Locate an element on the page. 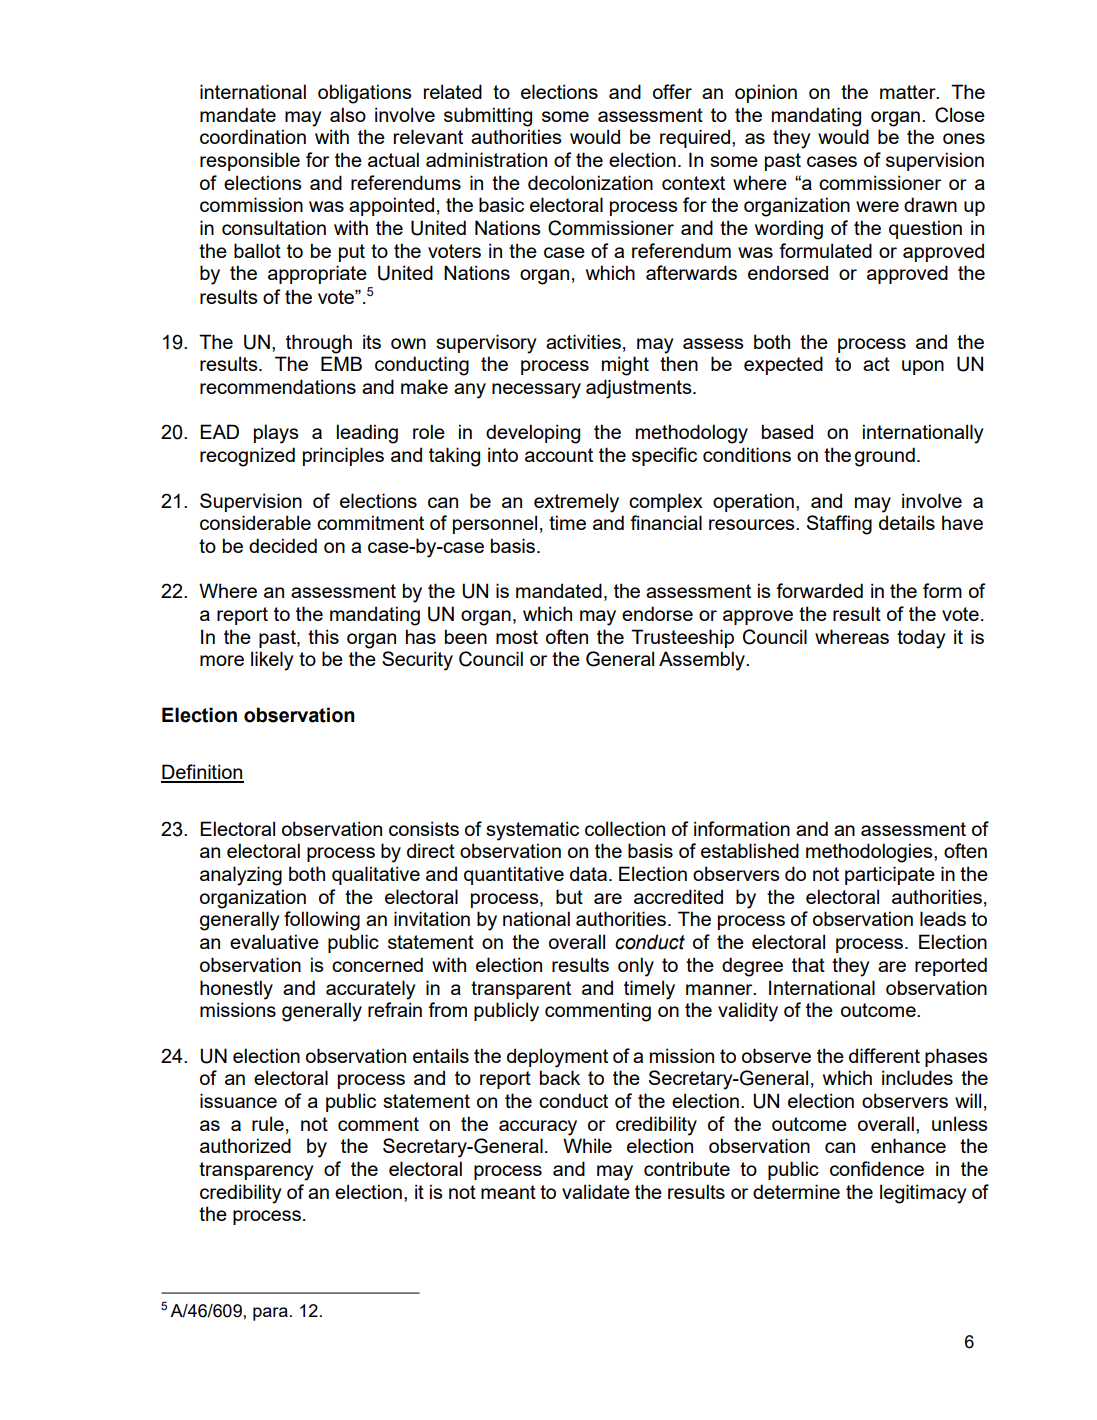  validate is located at coordinates (596, 1191).
